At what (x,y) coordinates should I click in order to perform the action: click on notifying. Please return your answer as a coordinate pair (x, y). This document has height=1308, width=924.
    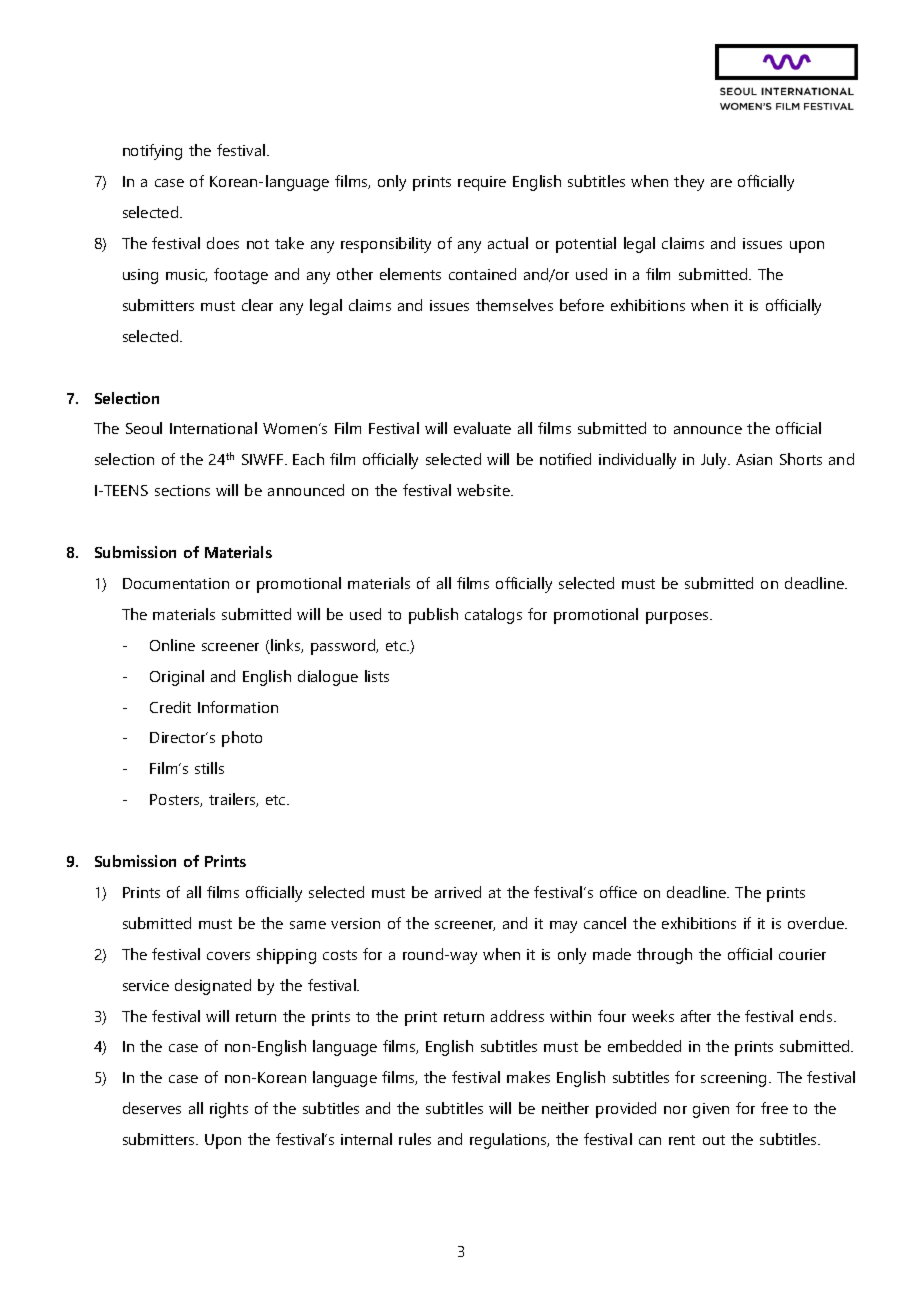
    Looking at the image, I should click on (152, 152).
